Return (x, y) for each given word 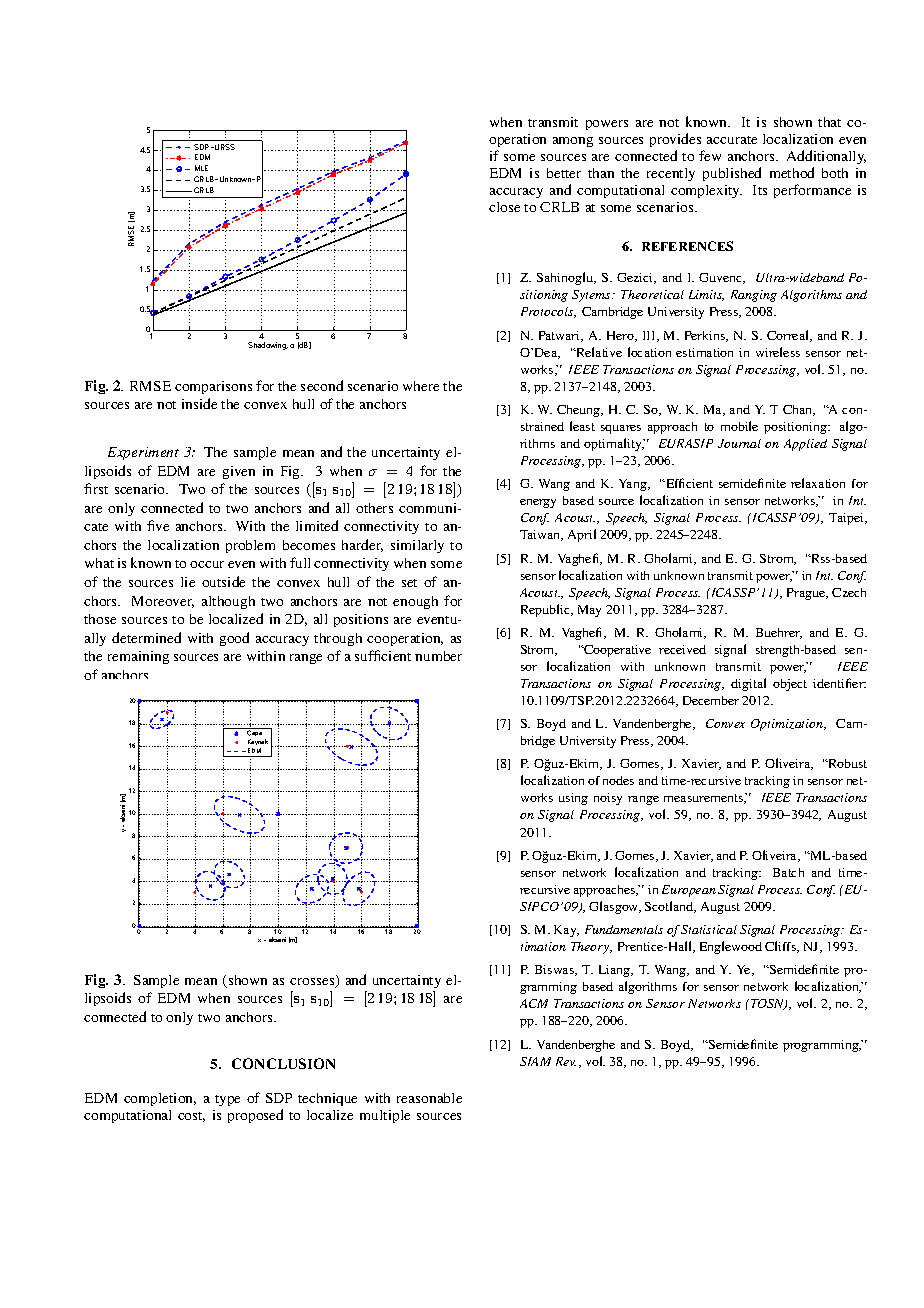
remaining (138, 657)
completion (160, 1099)
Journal (739, 443)
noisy (608, 799)
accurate (732, 140)
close (504, 207)
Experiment (143, 453)
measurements (704, 799)
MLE (201, 168)
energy (538, 503)
